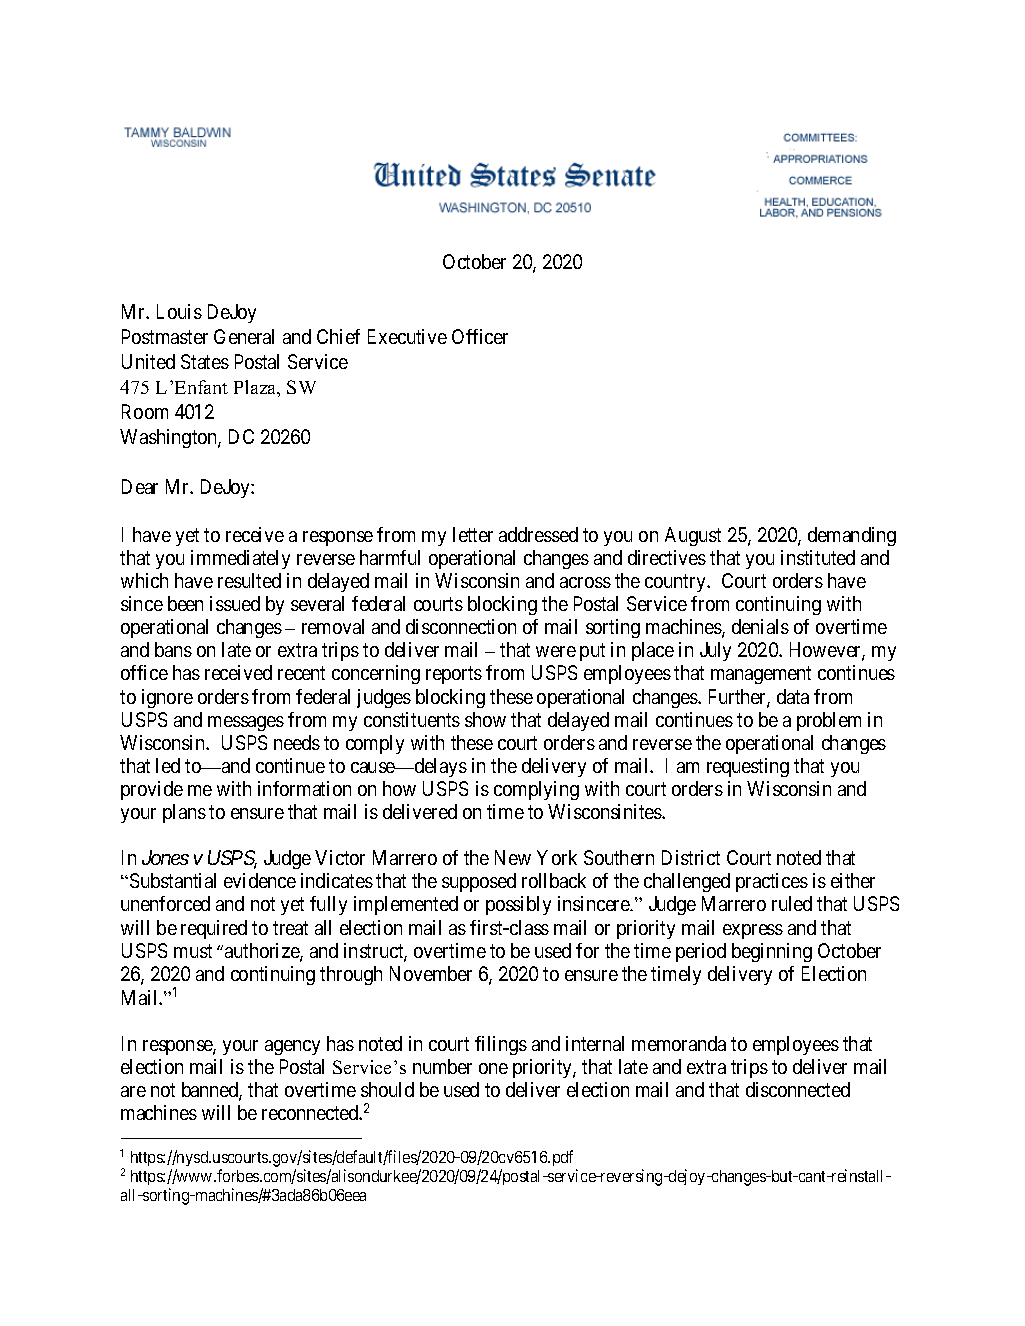  I want to click on supposed, so click(479, 882).
